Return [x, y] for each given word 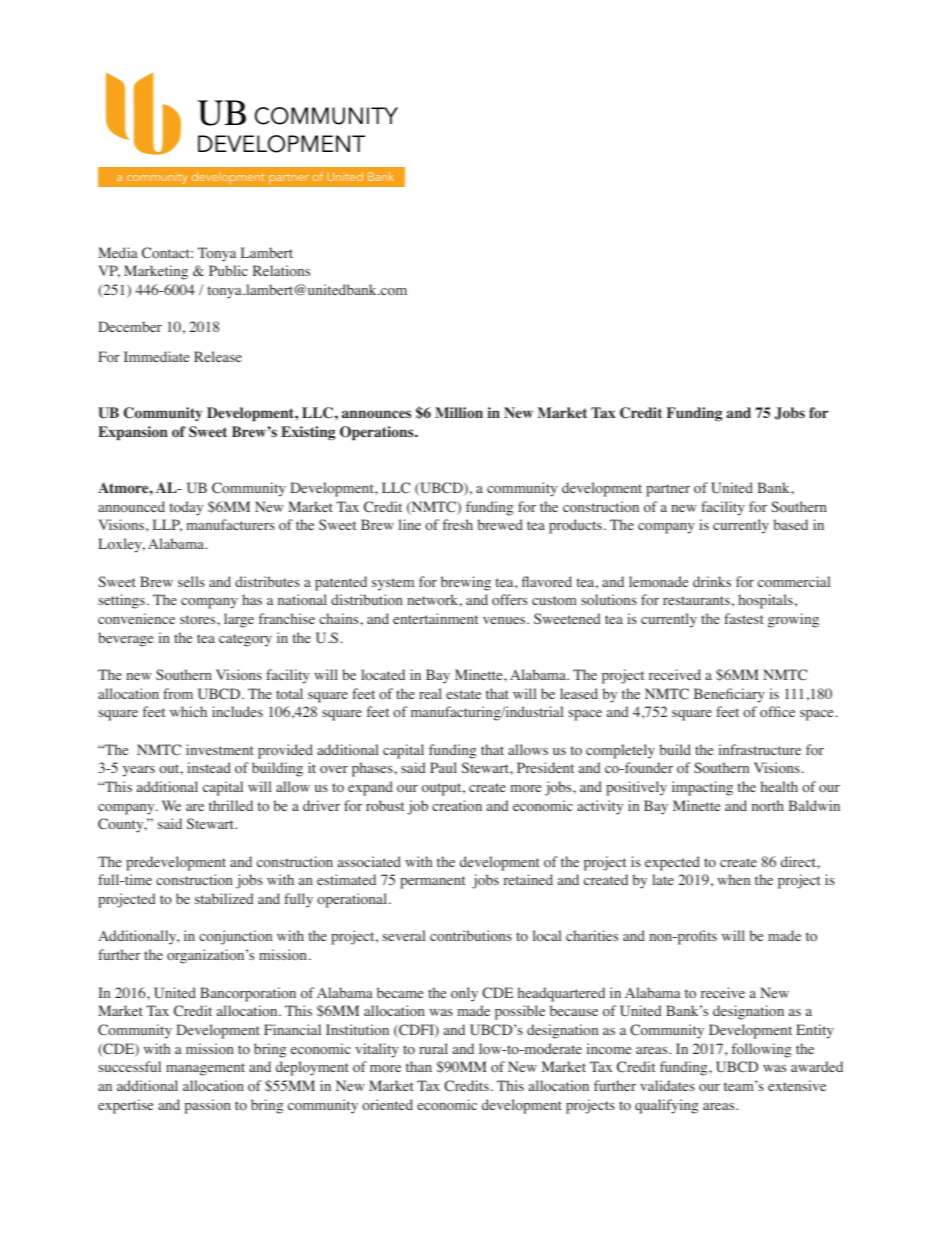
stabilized [224, 898]
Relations [281, 270]
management [205, 1069]
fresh [457, 524]
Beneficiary [729, 695]
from [178, 694]
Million [459, 412]
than [419, 1066]
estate [463, 694]
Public [228, 270]
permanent [432, 882]
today [186, 508]
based [791, 524]
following [761, 1050]
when [733, 879]
